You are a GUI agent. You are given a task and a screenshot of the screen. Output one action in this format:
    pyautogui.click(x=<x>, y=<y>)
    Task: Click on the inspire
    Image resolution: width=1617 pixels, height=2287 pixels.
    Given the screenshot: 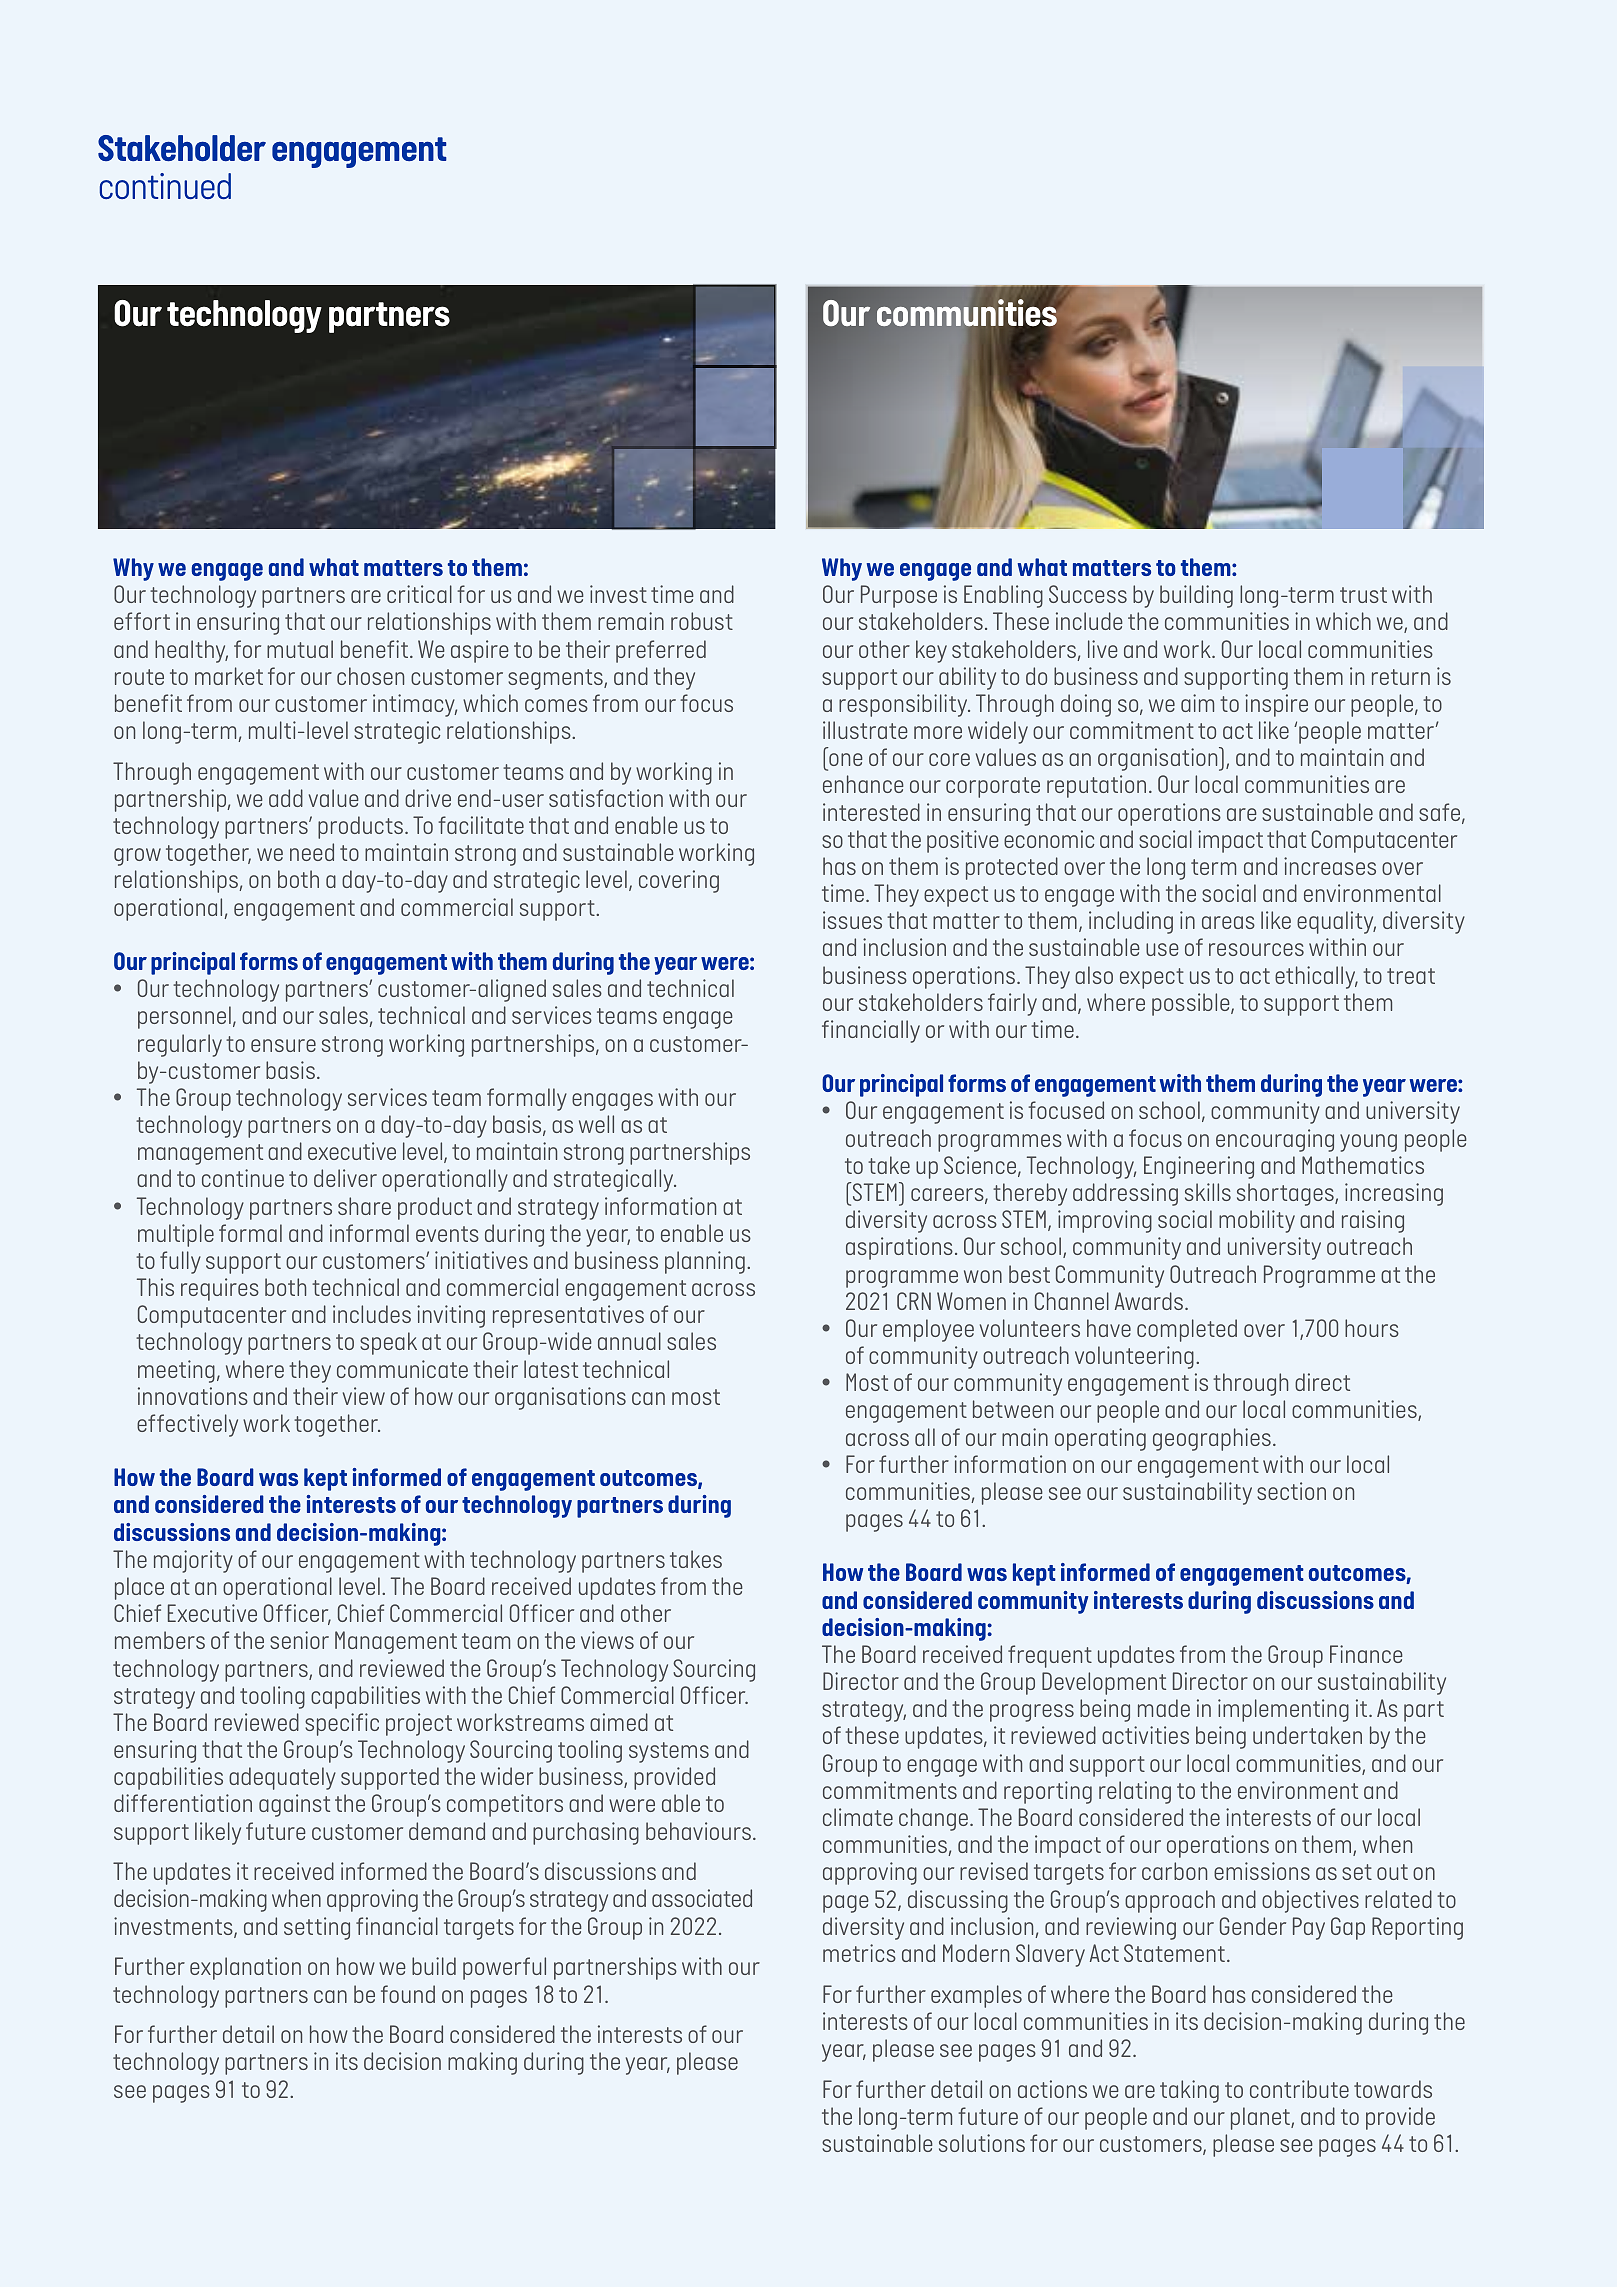 What is the action you would take?
    pyautogui.click(x=1276, y=705)
